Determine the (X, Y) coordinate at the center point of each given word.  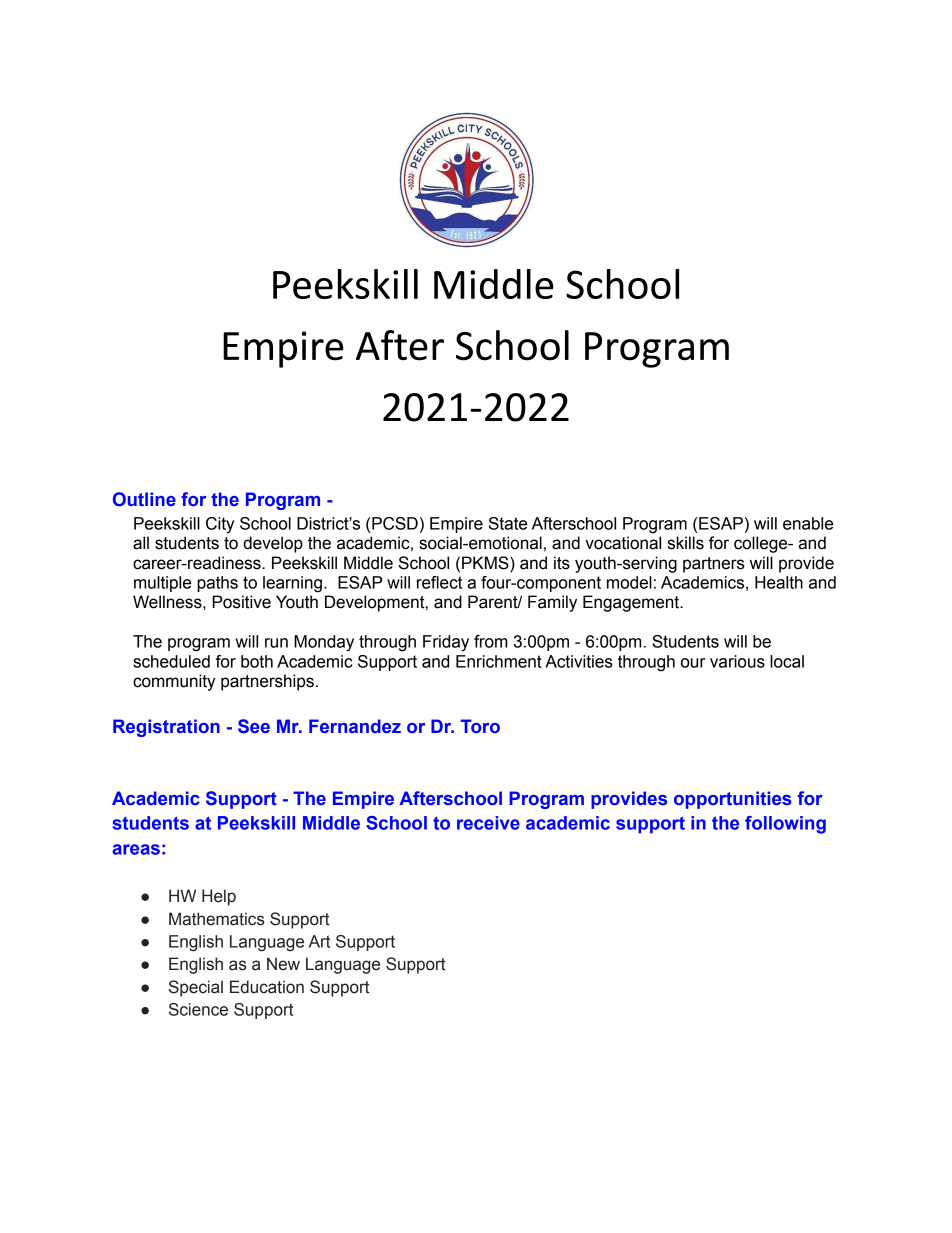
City (220, 525)
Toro (480, 726)
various (737, 661)
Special (196, 988)
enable (808, 523)
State (508, 523)
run (276, 643)
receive (488, 823)
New (283, 964)
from (490, 641)
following (785, 825)
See (254, 726)
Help (219, 897)
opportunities (732, 800)
